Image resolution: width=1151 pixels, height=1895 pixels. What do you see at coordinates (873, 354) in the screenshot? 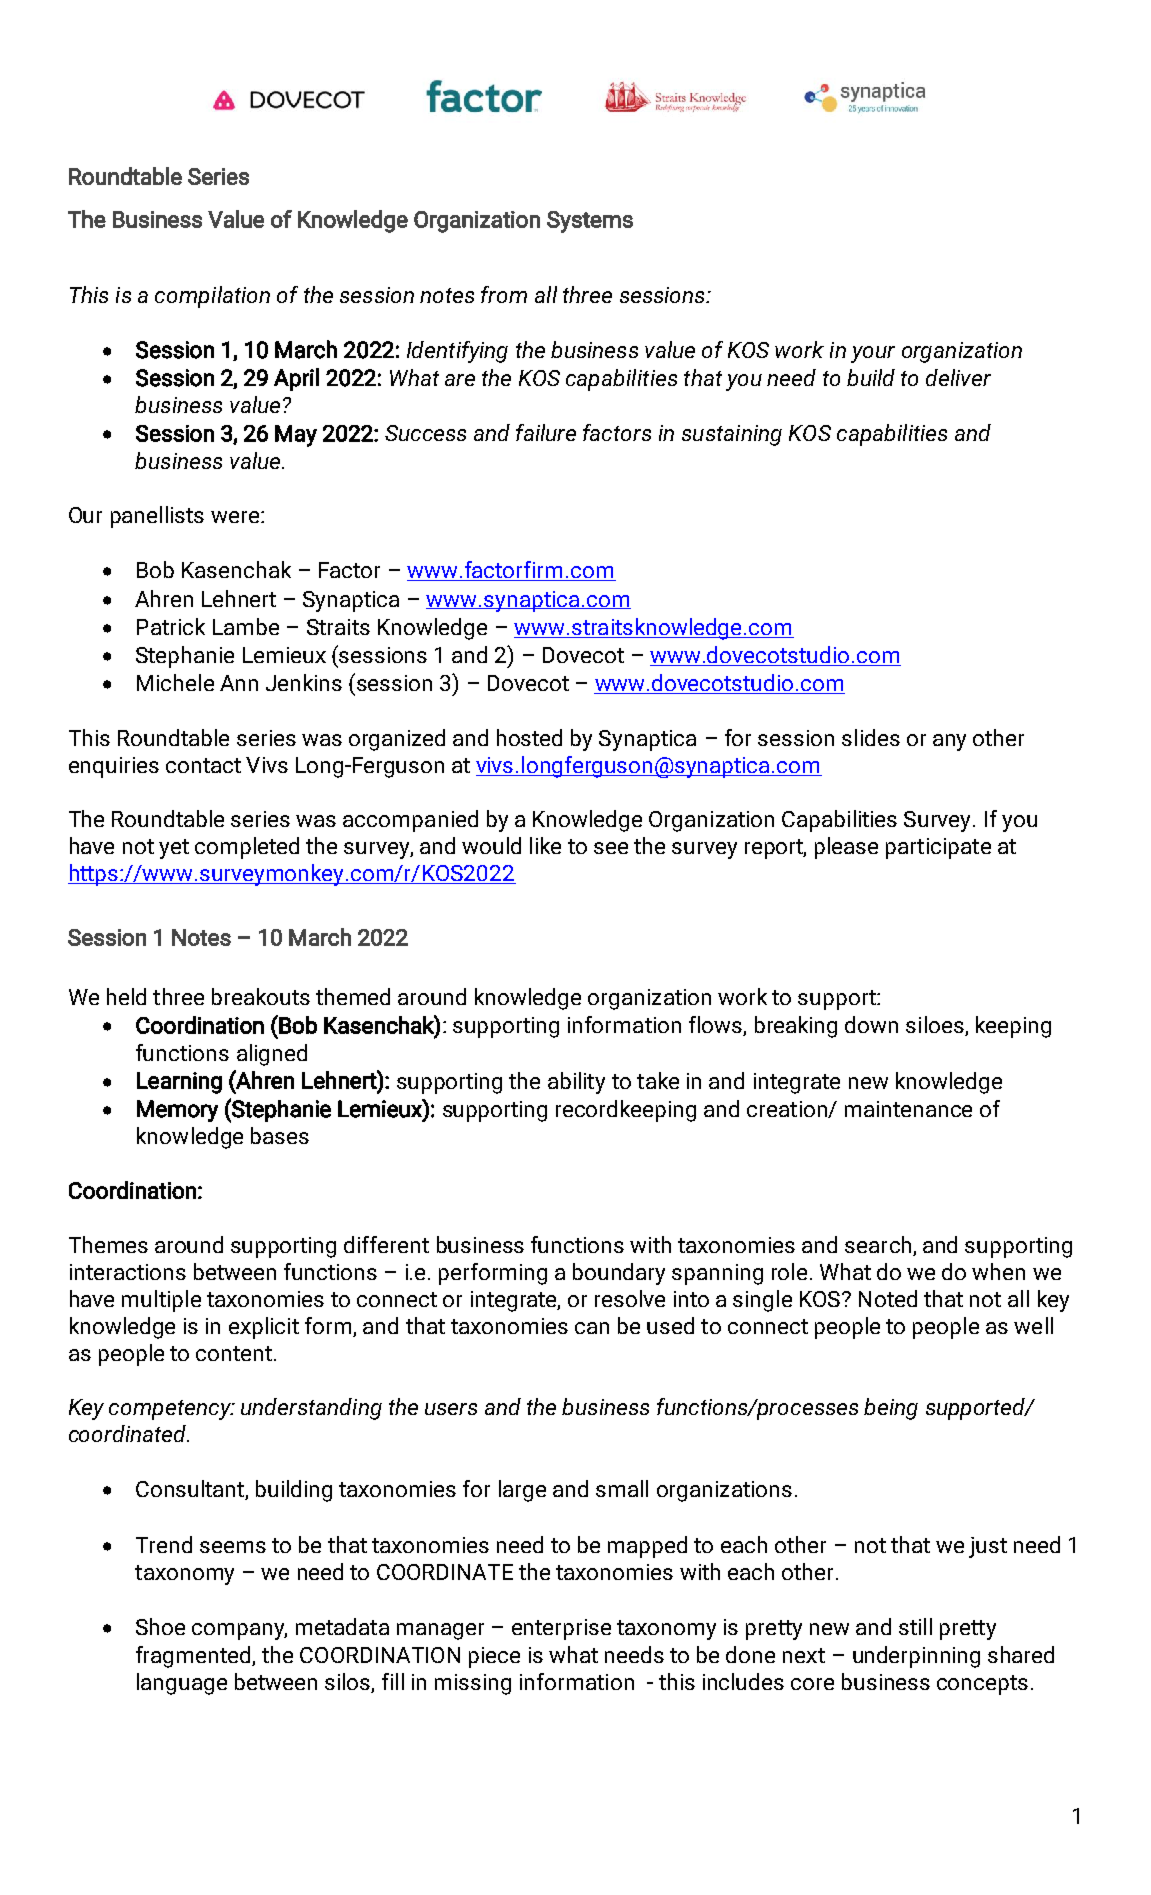
I see `your` at bounding box center [873, 354].
